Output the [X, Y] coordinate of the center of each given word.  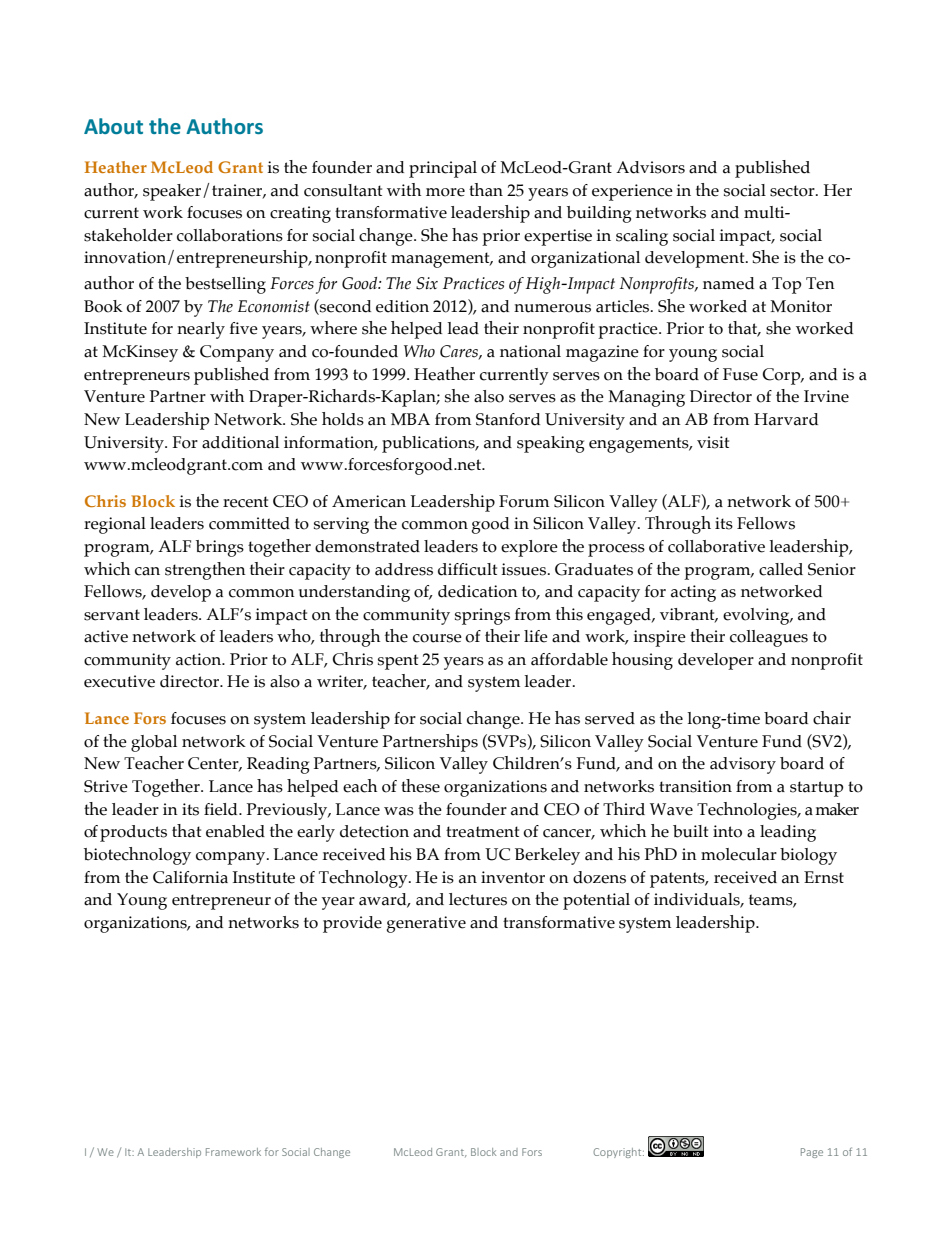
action [200, 659]
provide [352, 924]
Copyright [618, 1153]
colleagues [769, 638]
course [437, 638]
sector [793, 191]
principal [443, 169]
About [113, 126]
